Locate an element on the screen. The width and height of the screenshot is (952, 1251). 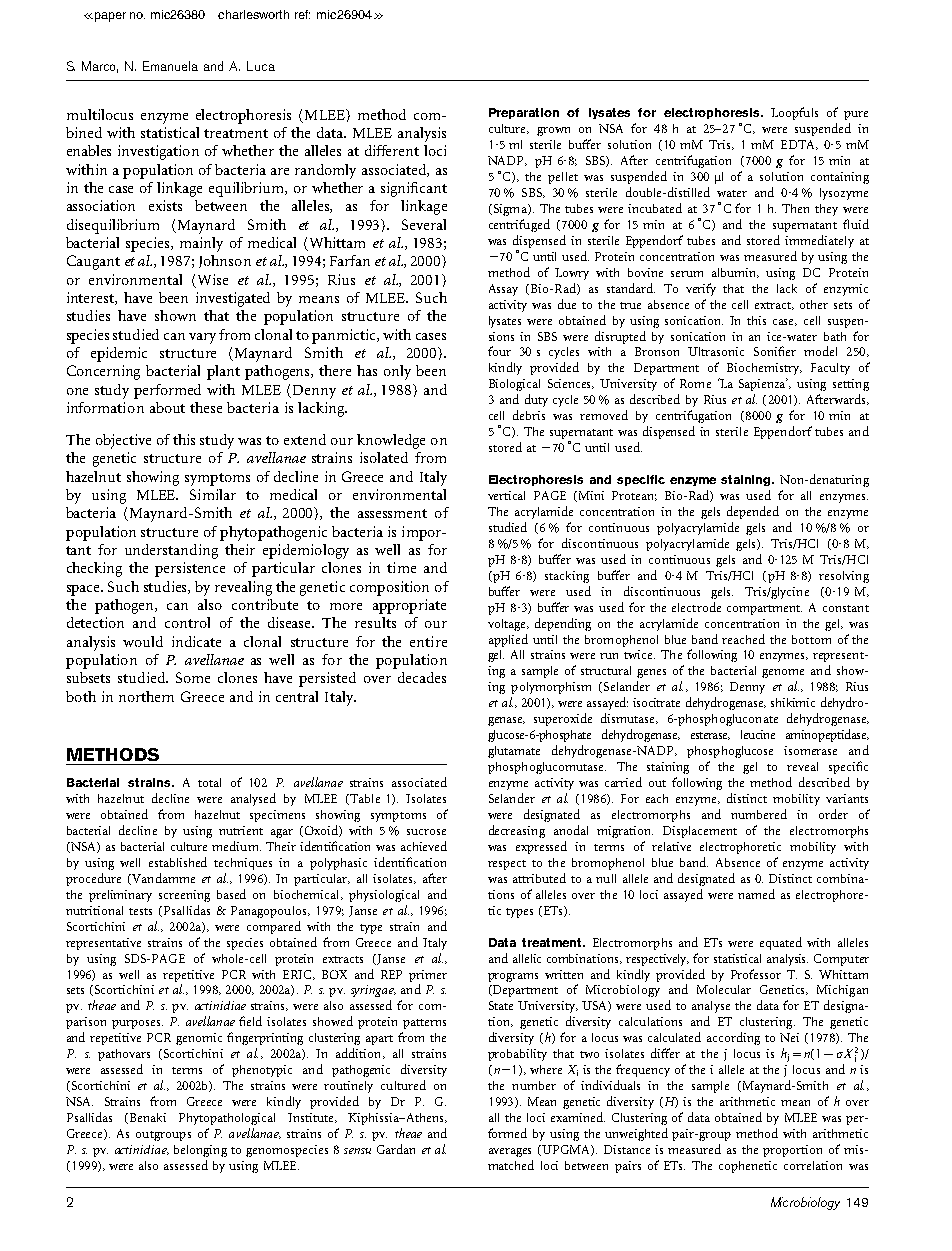
leucine is located at coordinates (758, 734).
